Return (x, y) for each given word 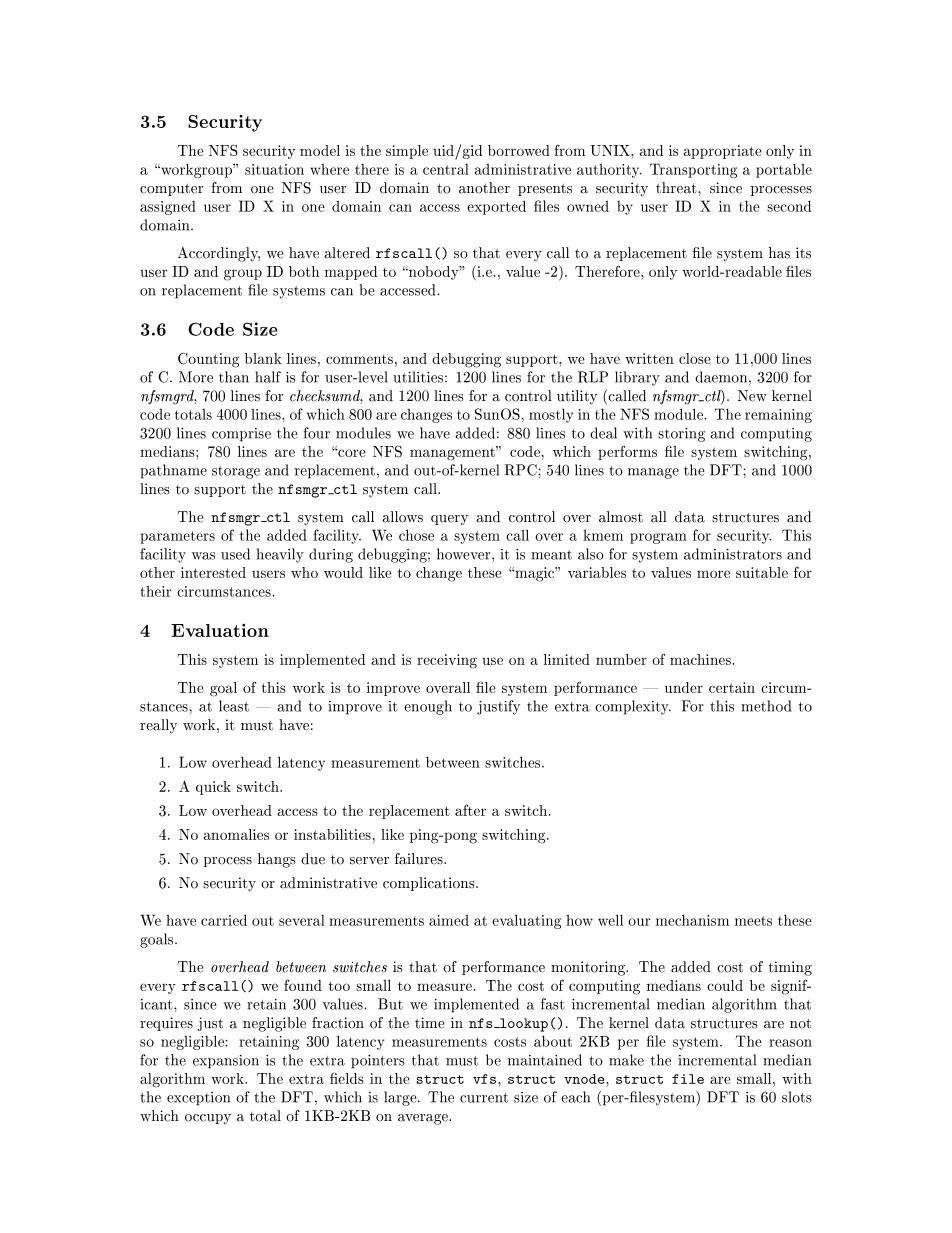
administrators (733, 554)
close (695, 358)
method (766, 706)
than (234, 377)
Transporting (693, 170)
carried (224, 920)
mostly (551, 415)
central (446, 169)
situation (274, 169)
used (235, 554)
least (234, 706)
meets (753, 921)
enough (428, 707)
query (449, 520)
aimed (449, 920)
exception (198, 1099)
